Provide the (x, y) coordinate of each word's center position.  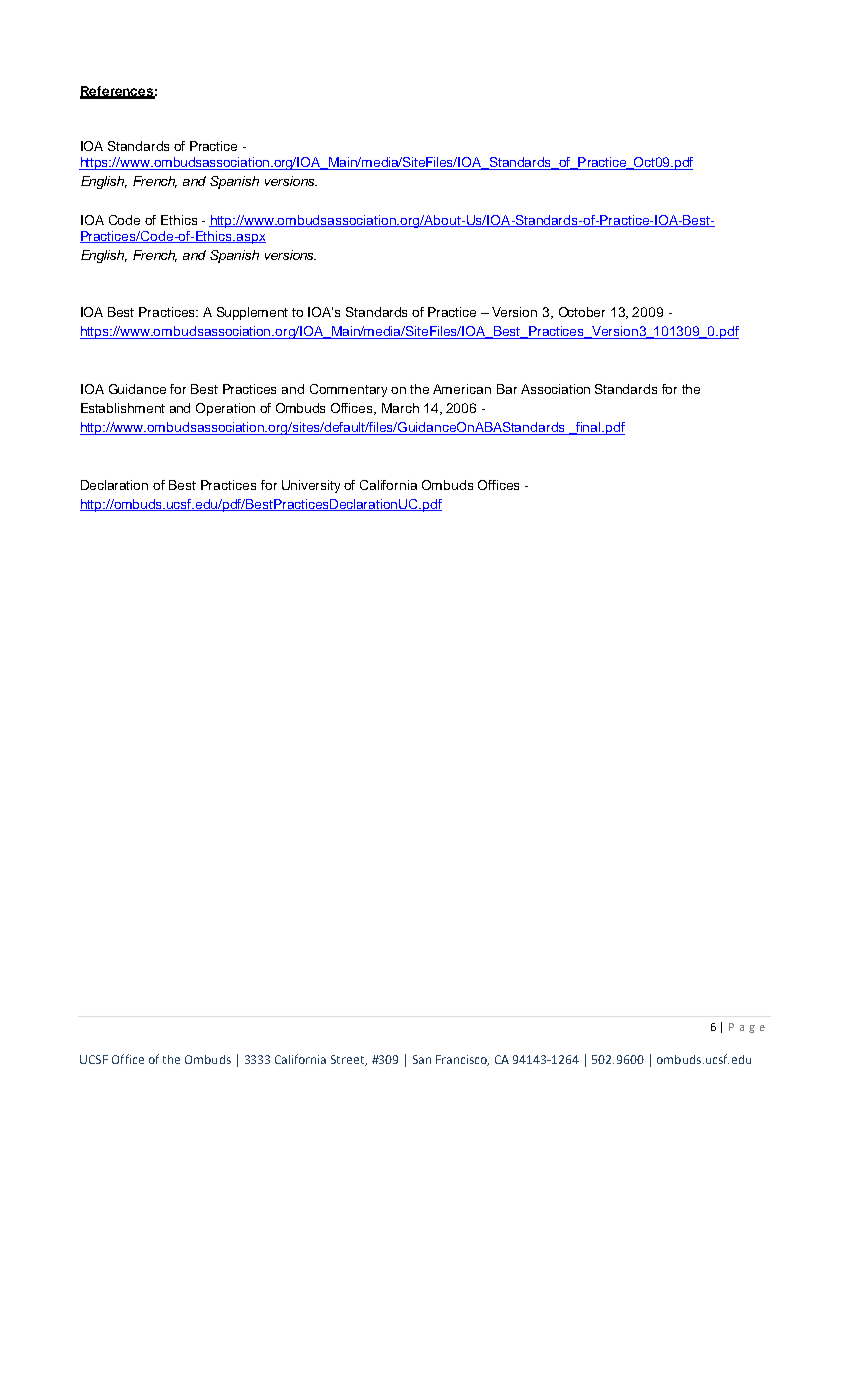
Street (349, 1060)
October (582, 312)
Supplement (252, 313)
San (422, 1059)
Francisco (462, 1060)
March (400, 408)
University (311, 486)
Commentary (348, 390)
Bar (507, 389)
